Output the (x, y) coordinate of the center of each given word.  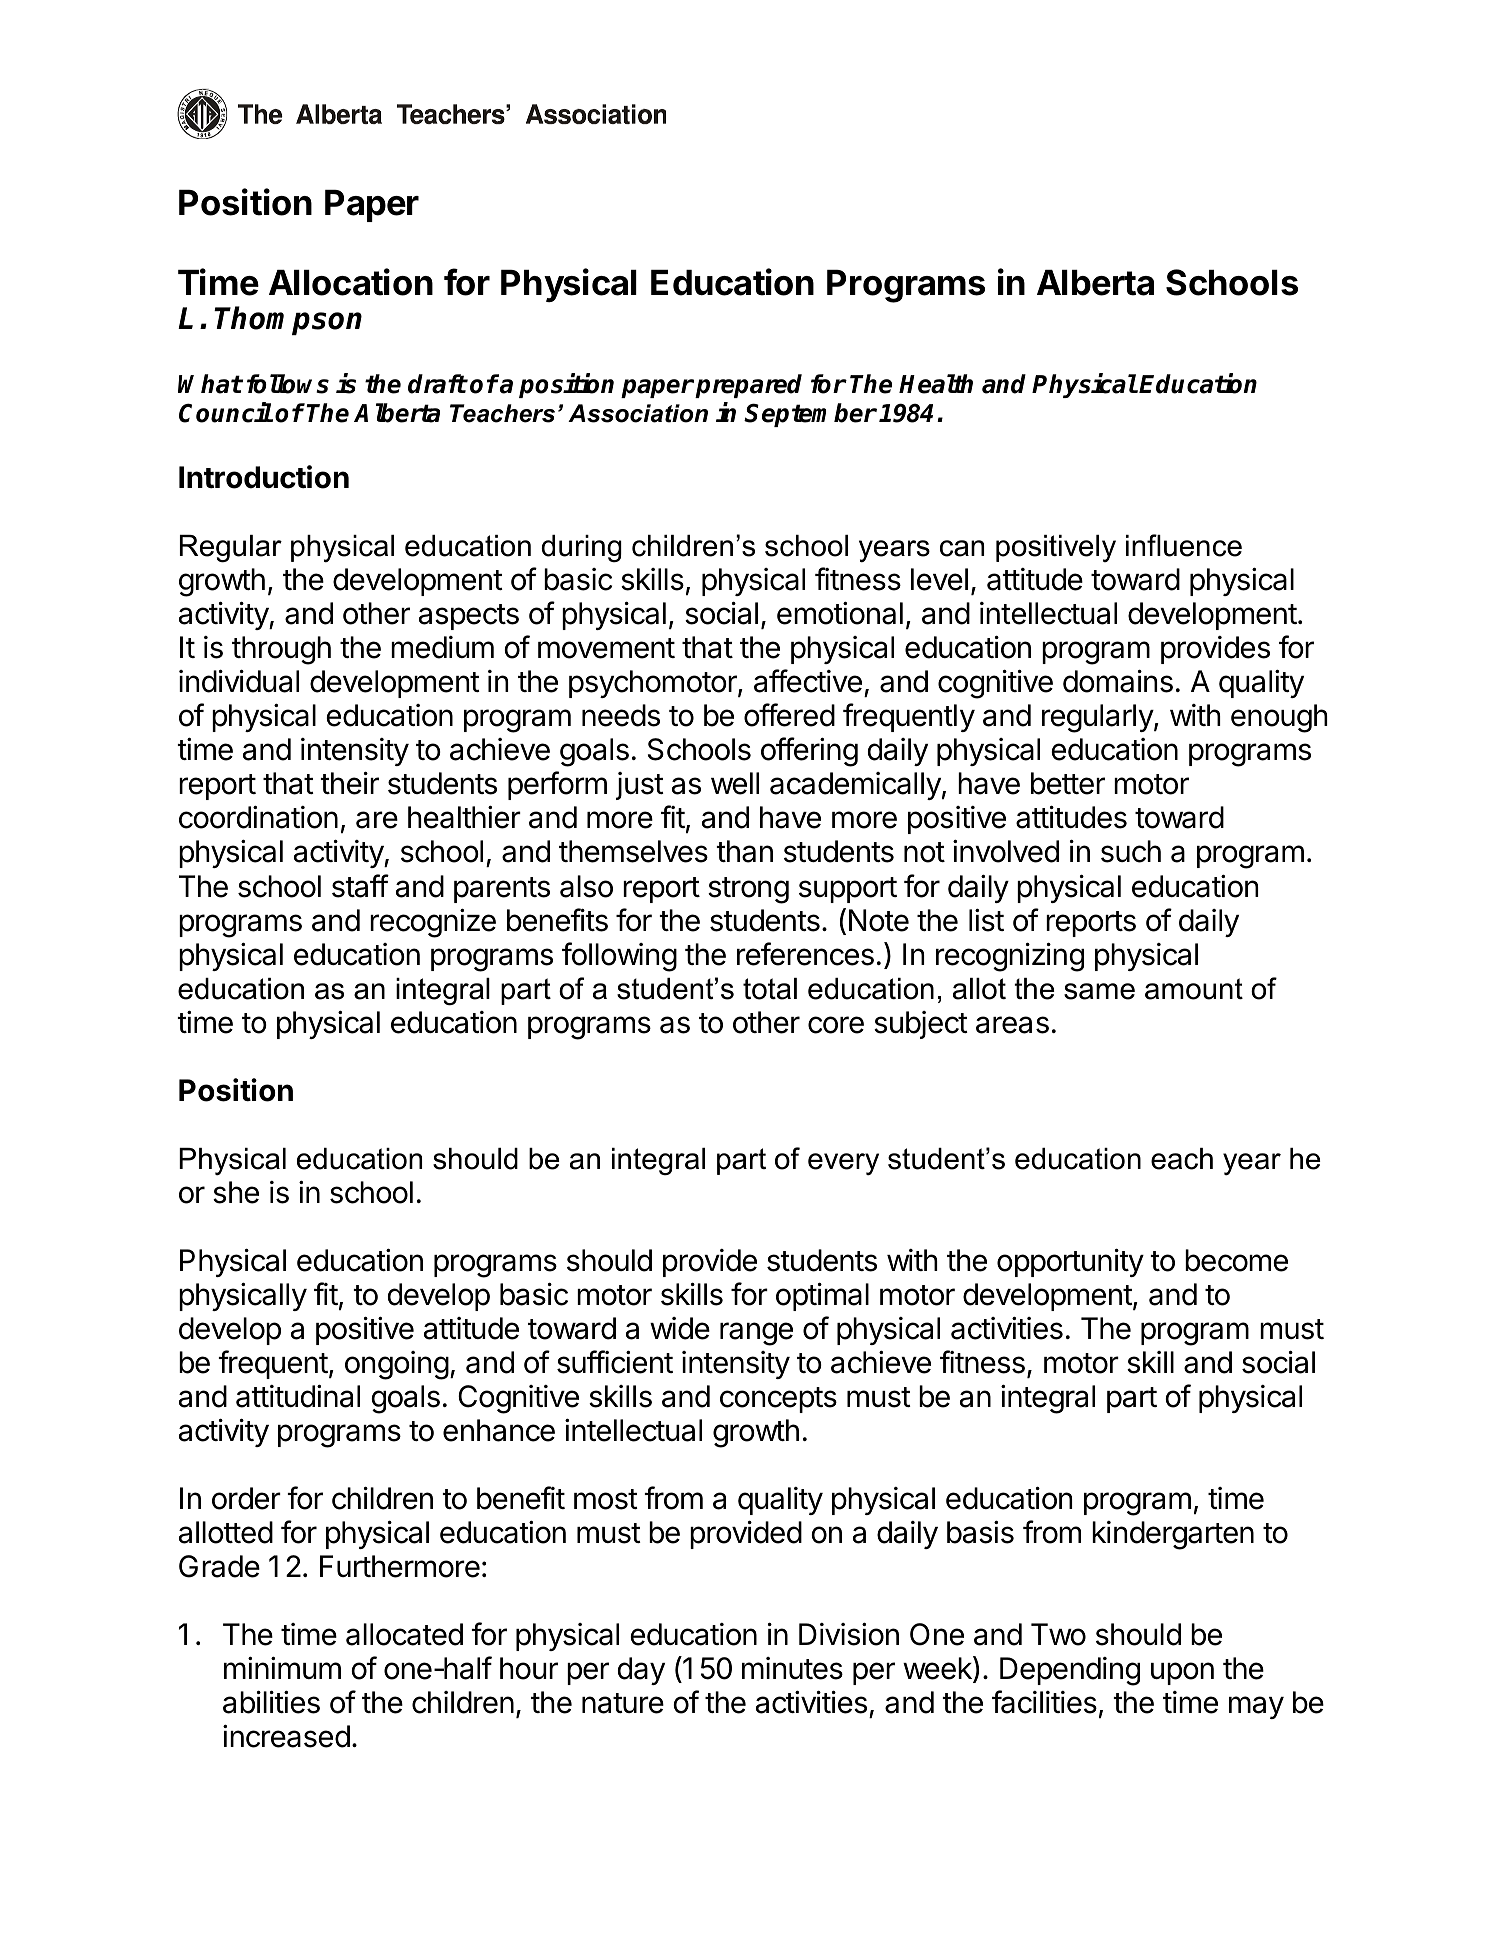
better (1068, 783)
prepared (748, 386)
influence (1184, 545)
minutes (792, 1668)
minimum (282, 1668)
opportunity (1070, 1263)
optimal (822, 1297)
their (349, 783)
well (735, 783)
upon (1182, 1673)
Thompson (288, 320)
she (236, 1192)
